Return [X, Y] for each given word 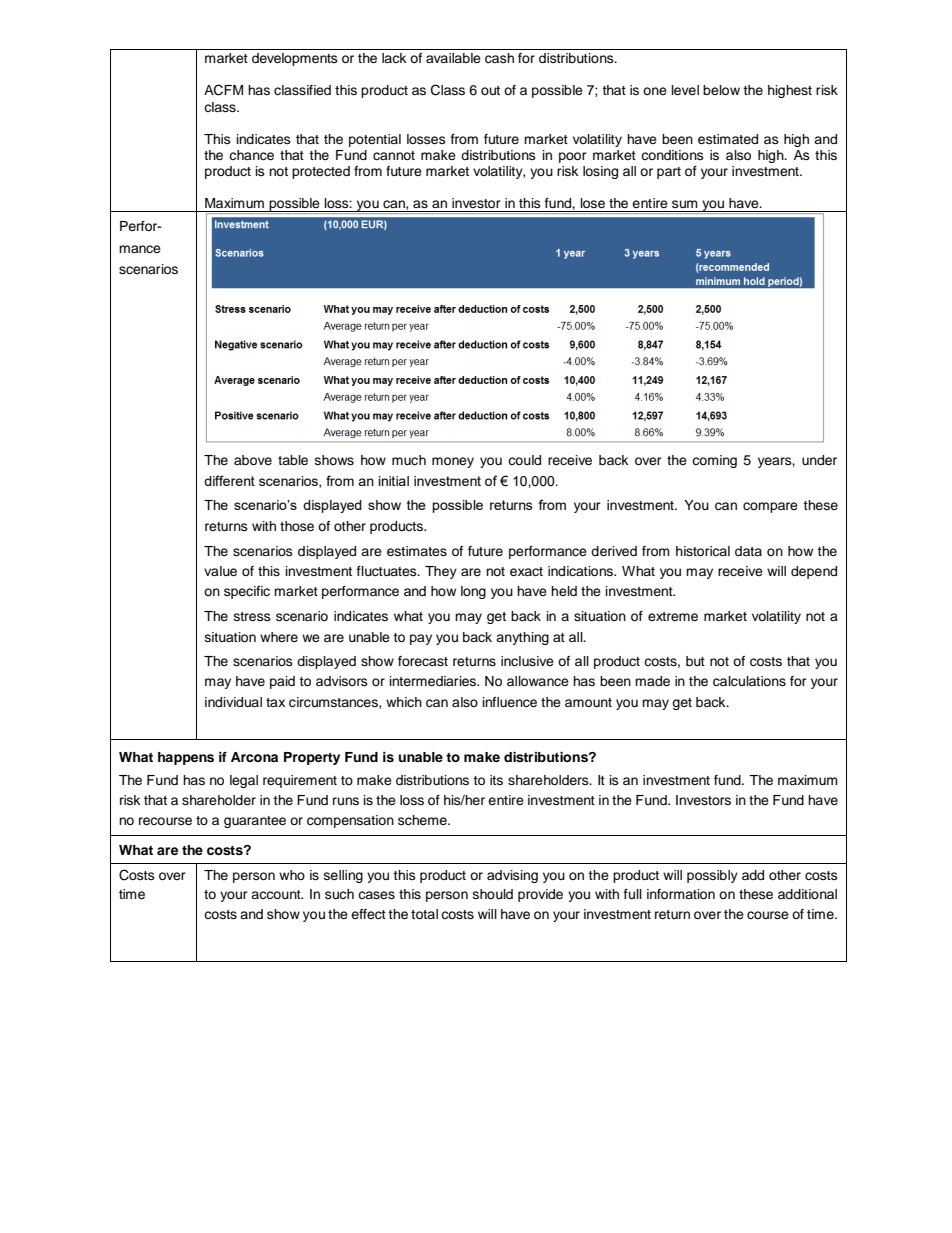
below [721, 90]
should [493, 894]
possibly [712, 876]
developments [295, 59]
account [277, 894]
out [490, 90]
